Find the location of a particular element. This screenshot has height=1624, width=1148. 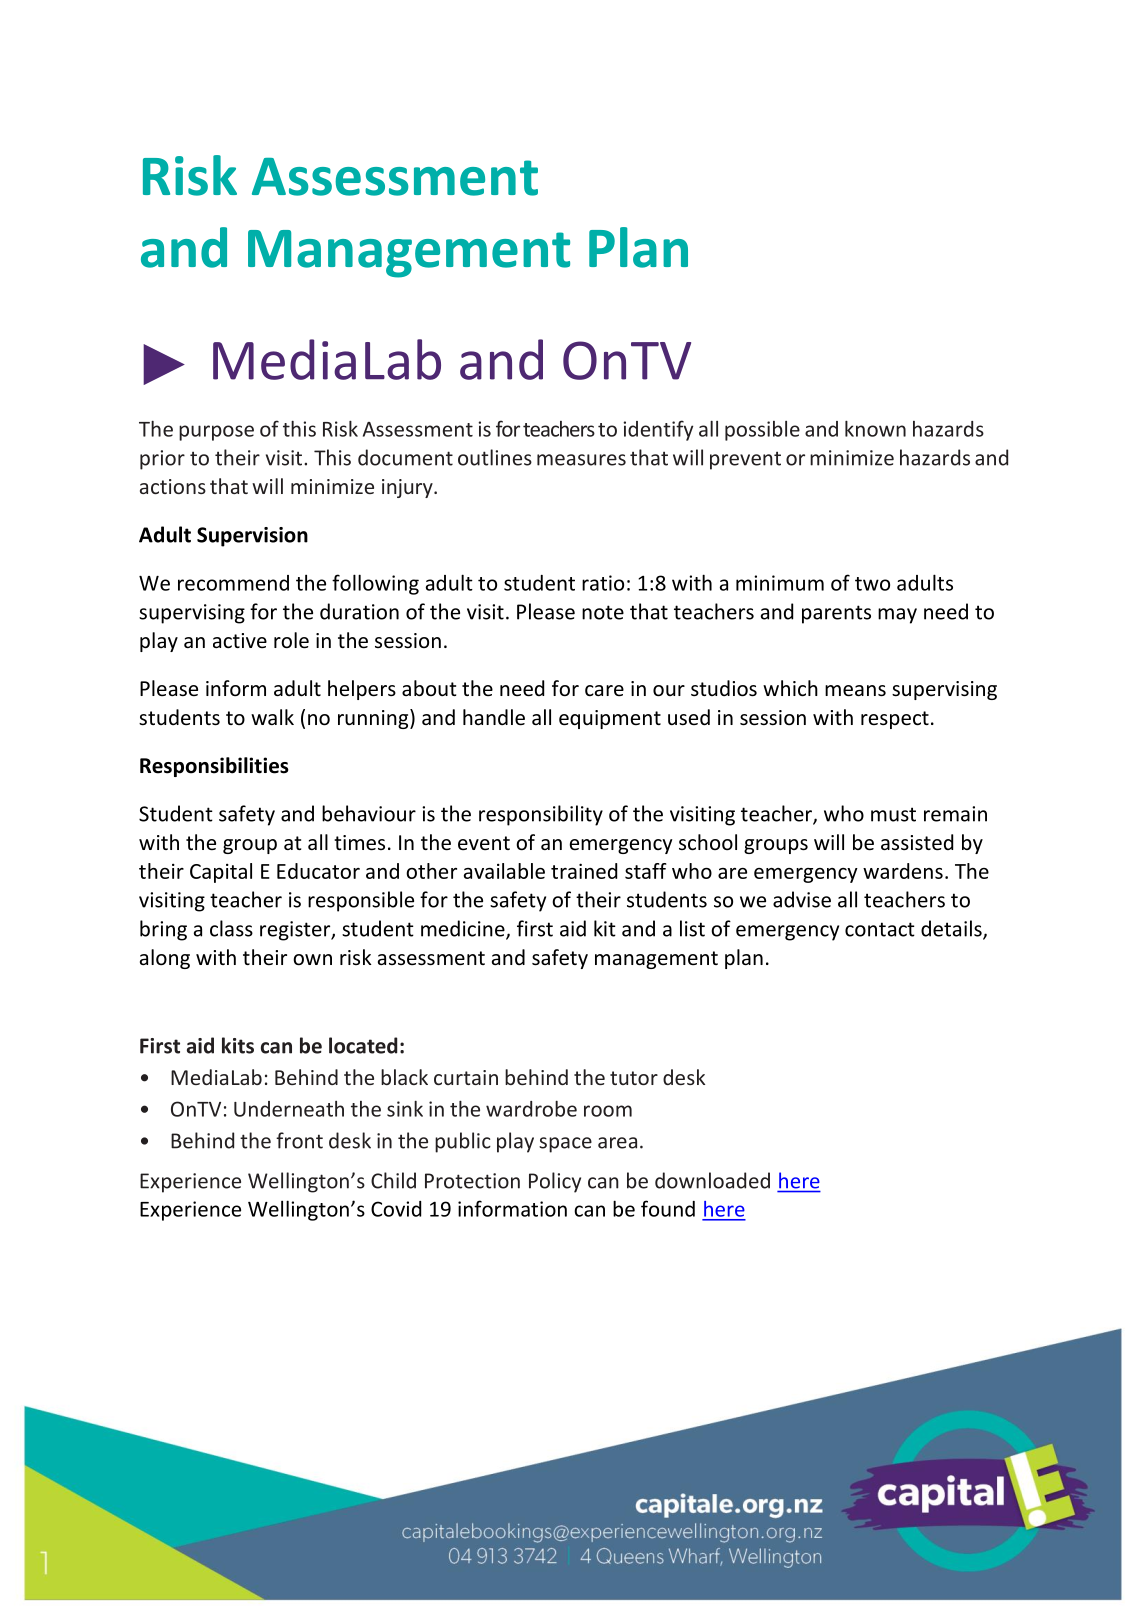

must is located at coordinates (893, 814).
